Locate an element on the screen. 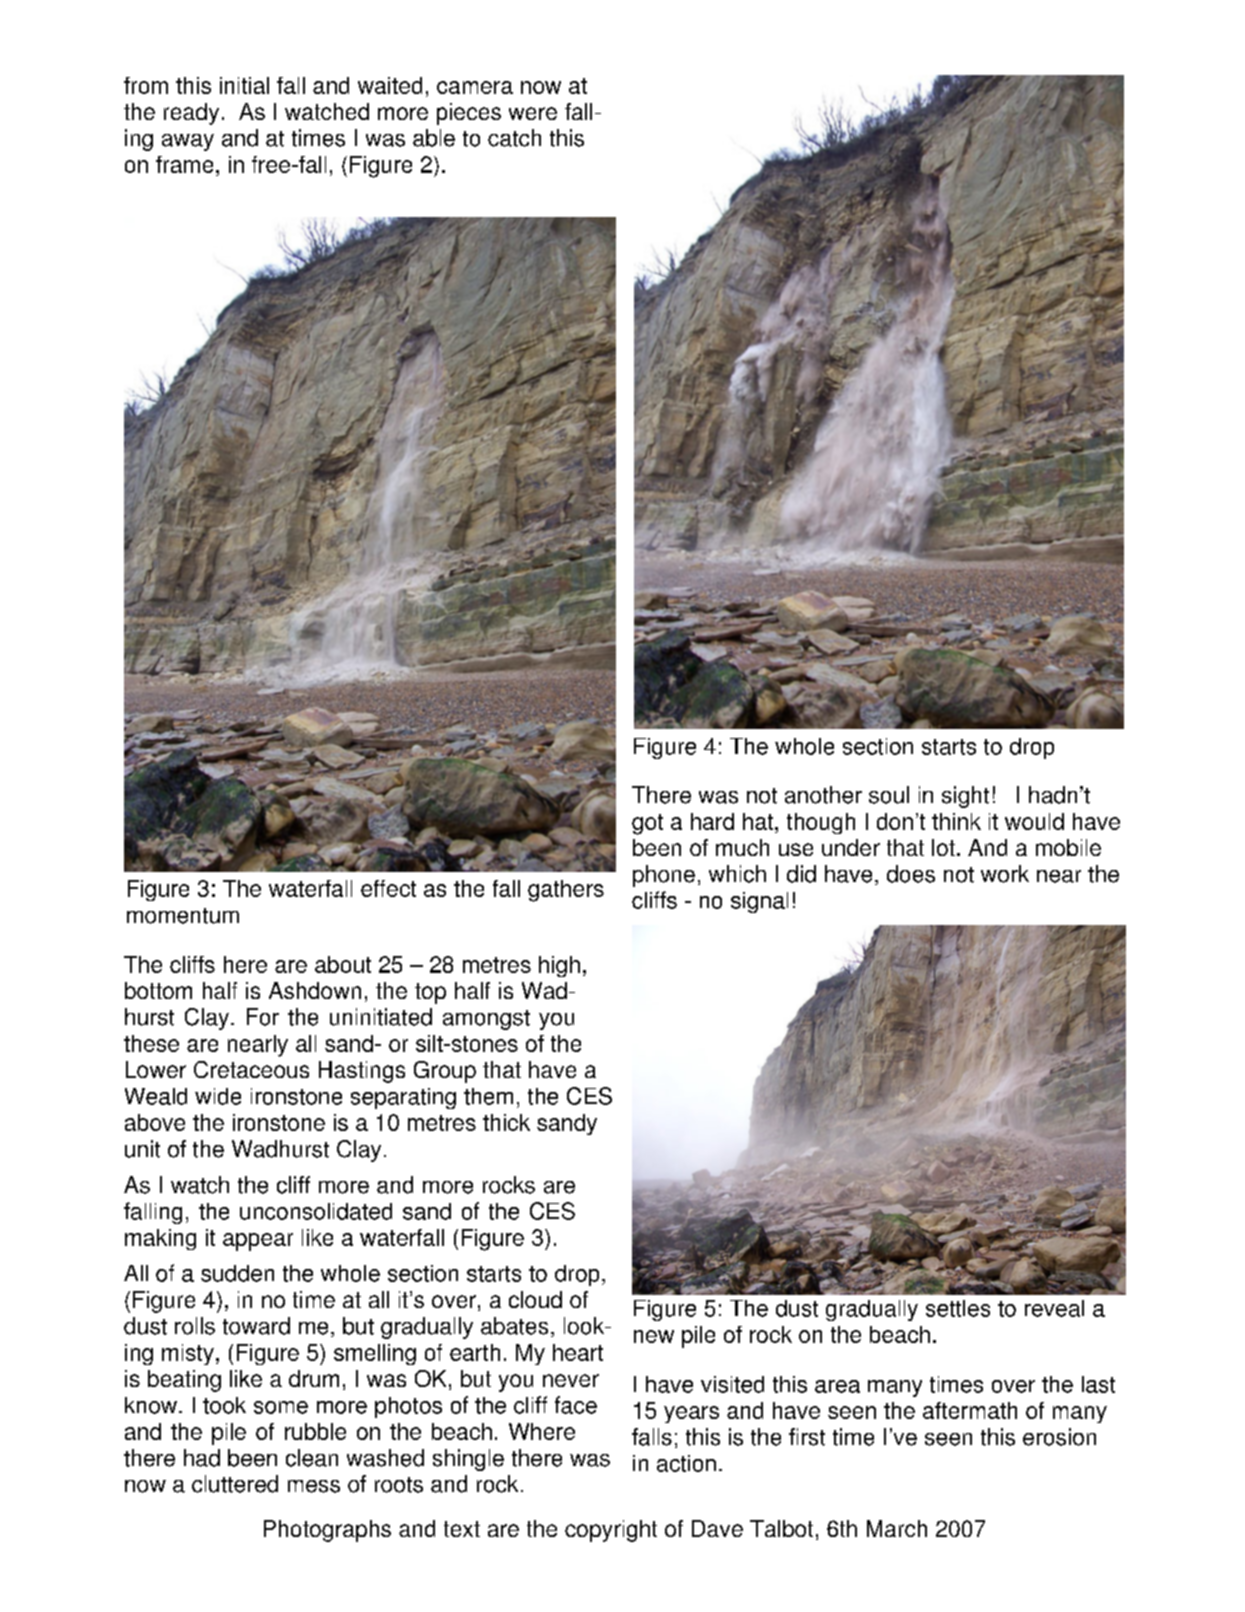 This screenshot has height=1612, width=1245. sight is located at coordinates (965, 797).
